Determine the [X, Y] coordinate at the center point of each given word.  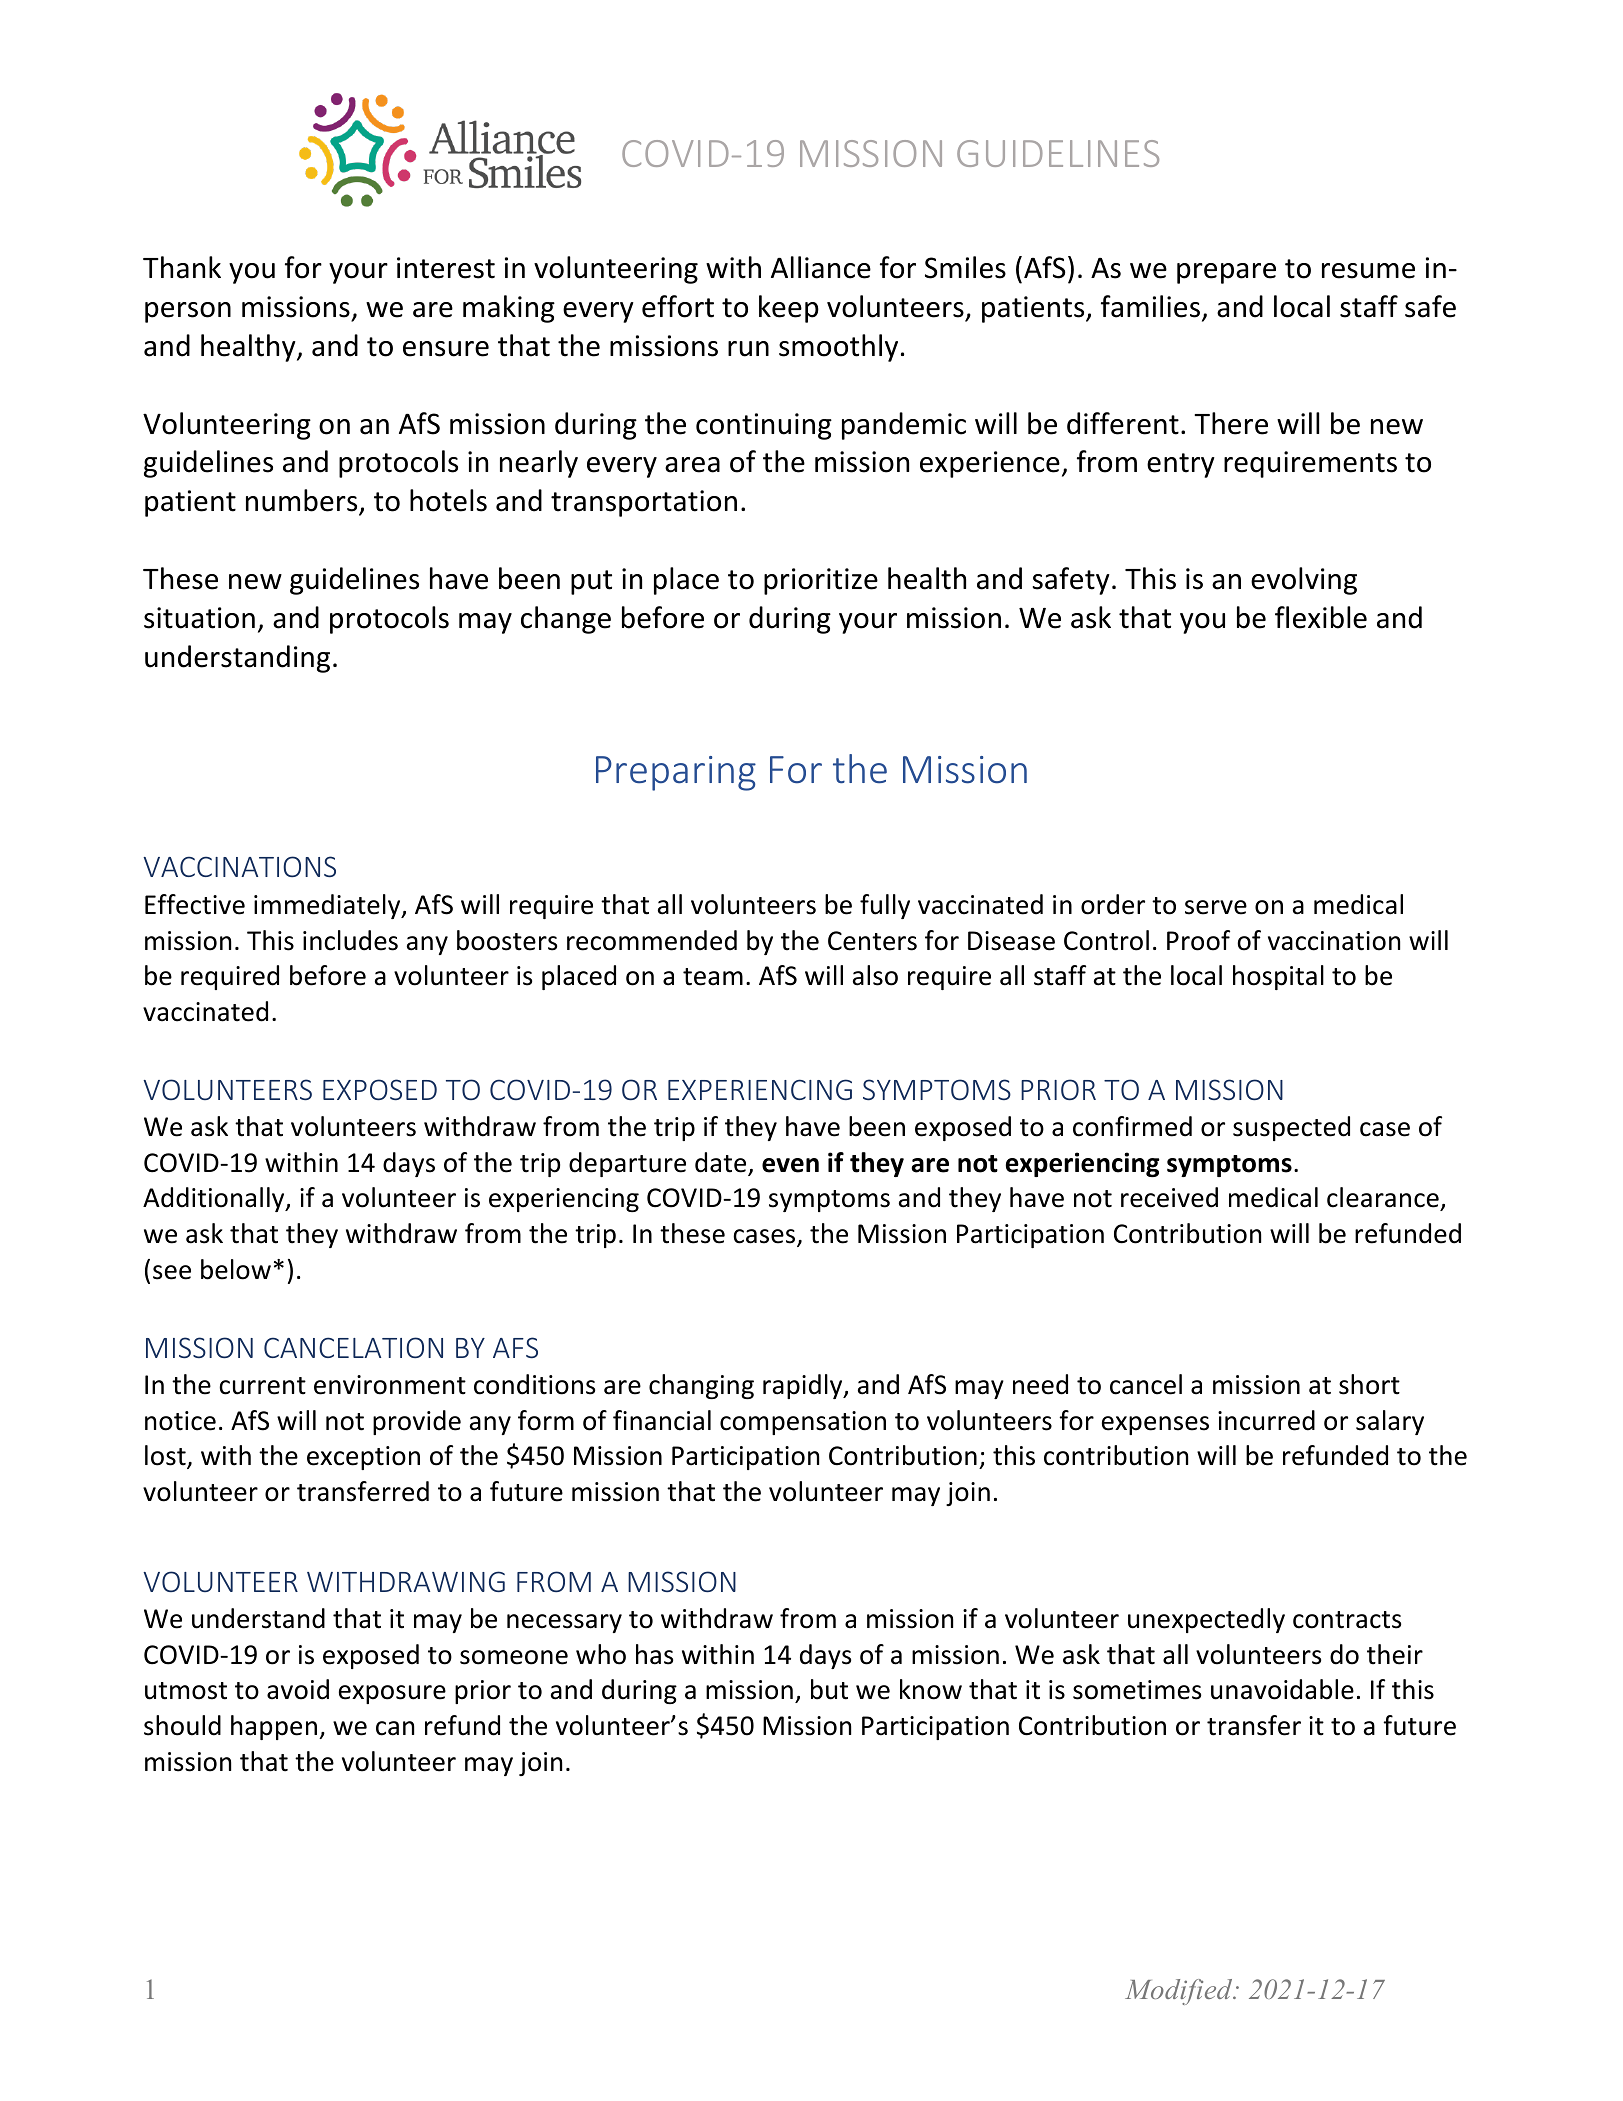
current [262, 1386]
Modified [1180, 1992]
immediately [328, 906]
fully [885, 906]
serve [1216, 907]
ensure [446, 349]
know [931, 1689]
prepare [1226, 273]
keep [789, 309]
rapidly [804, 1386]
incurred [1266, 1420]
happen [274, 1727]
